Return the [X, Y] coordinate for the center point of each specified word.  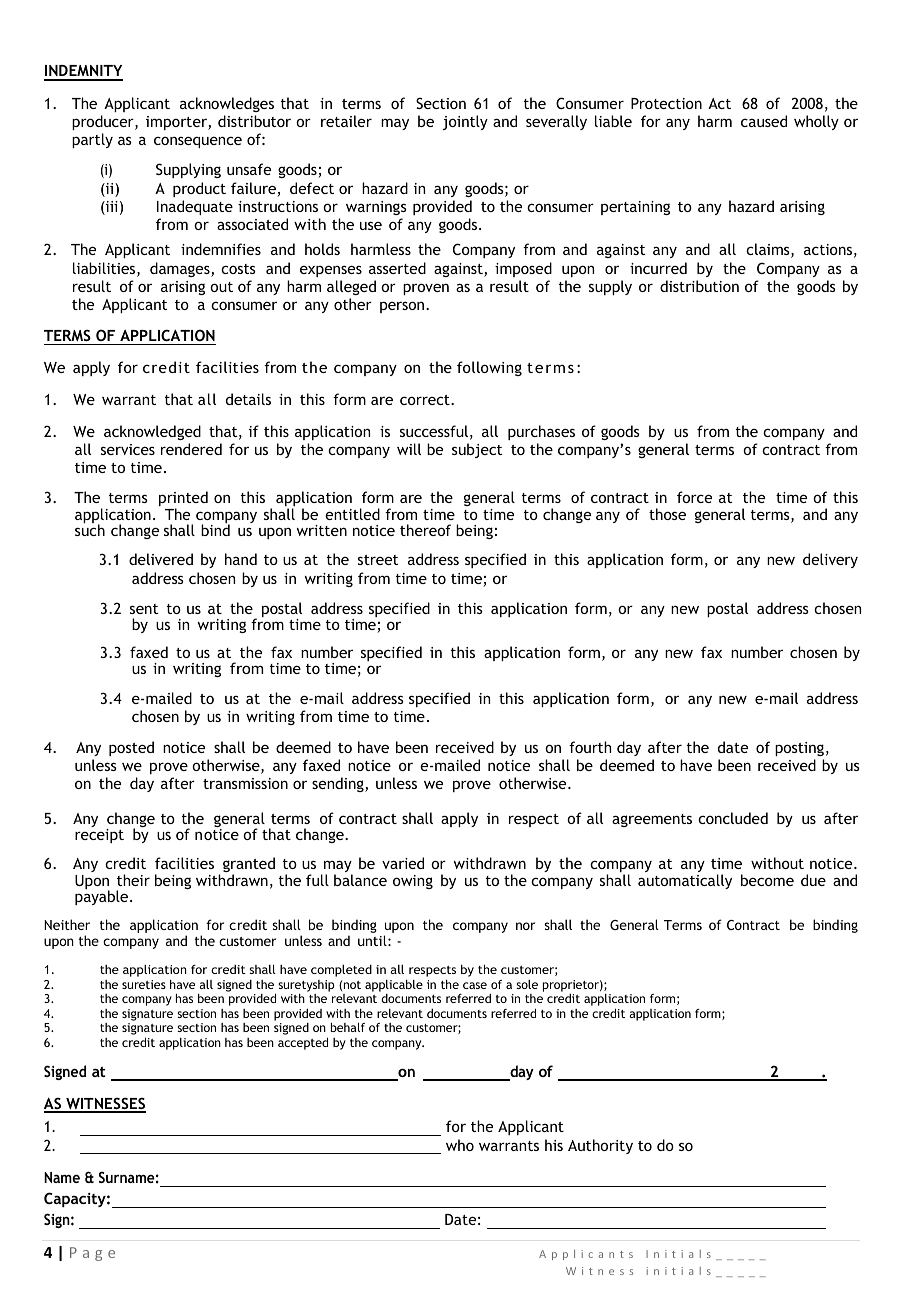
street [378, 560]
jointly [465, 122]
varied [403, 863]
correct [426, 400]
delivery [830, 560]
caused [764, 121]
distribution [699, 286]
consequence [198, 142]
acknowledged [152, 432]
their [133, 880]
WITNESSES [105, 1104]
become [767, 880]
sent [144, 609]
